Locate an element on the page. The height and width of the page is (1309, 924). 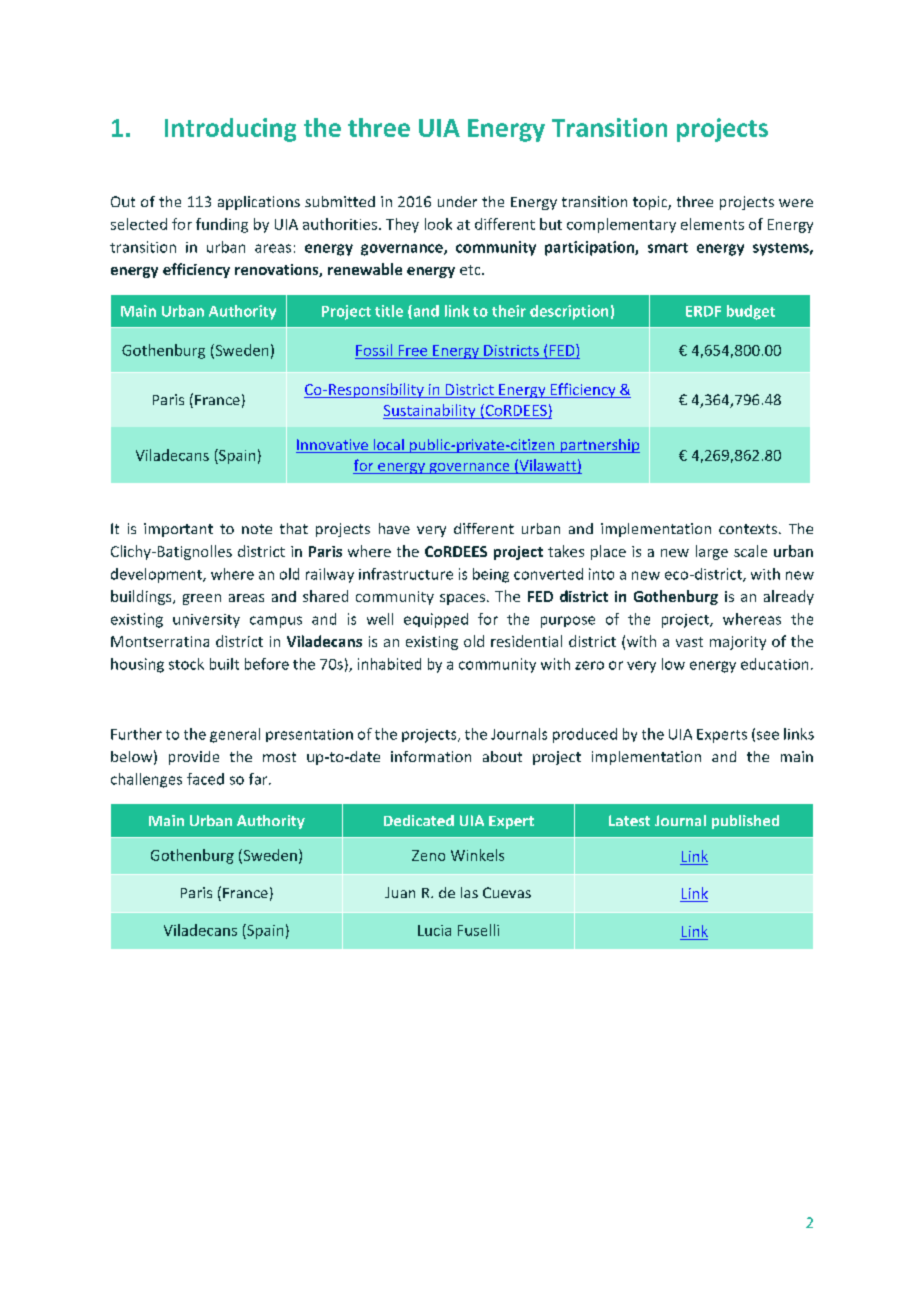
Juan is located at coordinates (400, 892).
